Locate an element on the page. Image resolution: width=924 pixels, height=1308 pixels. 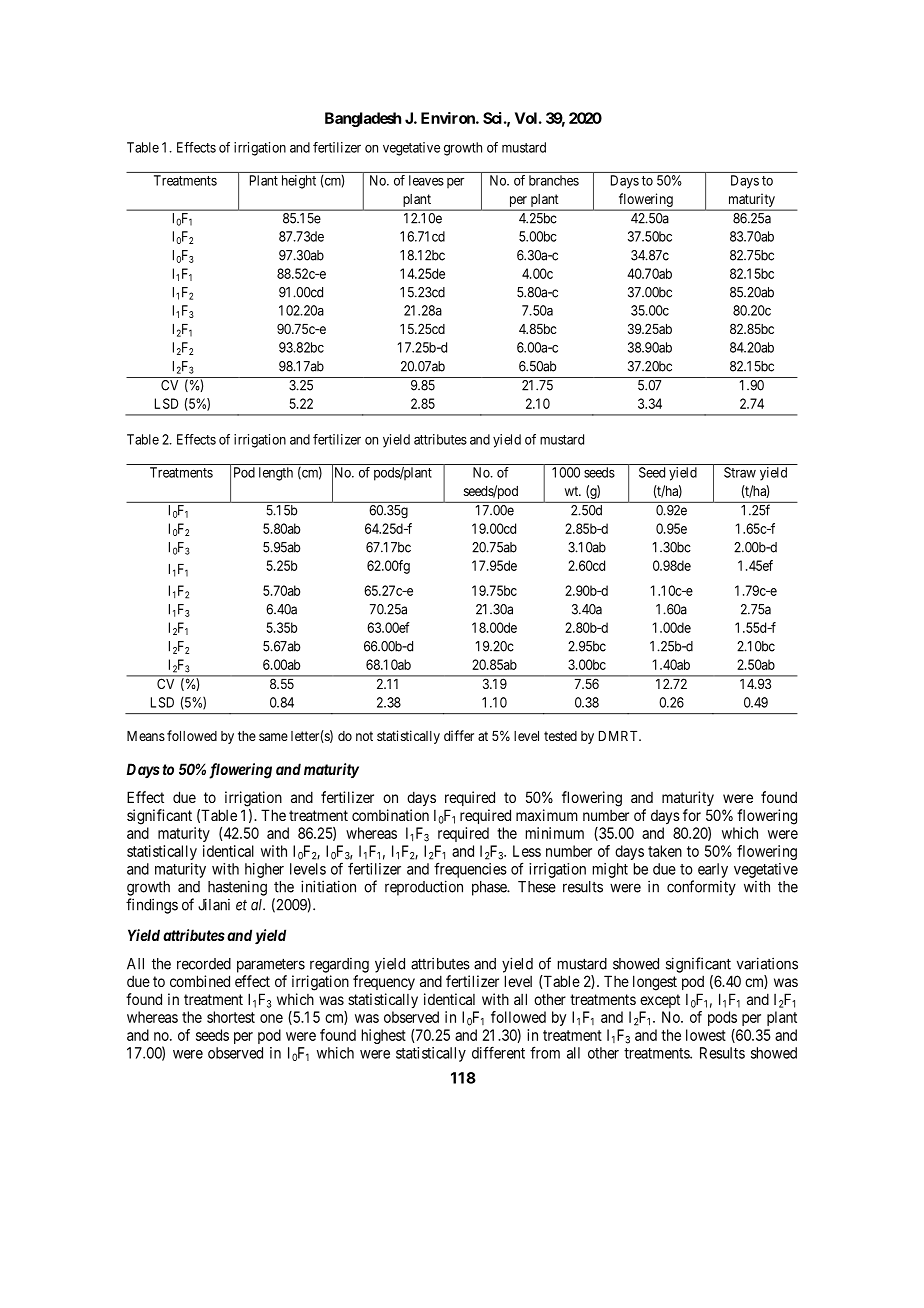
same is located at coordinates (273, 737).
